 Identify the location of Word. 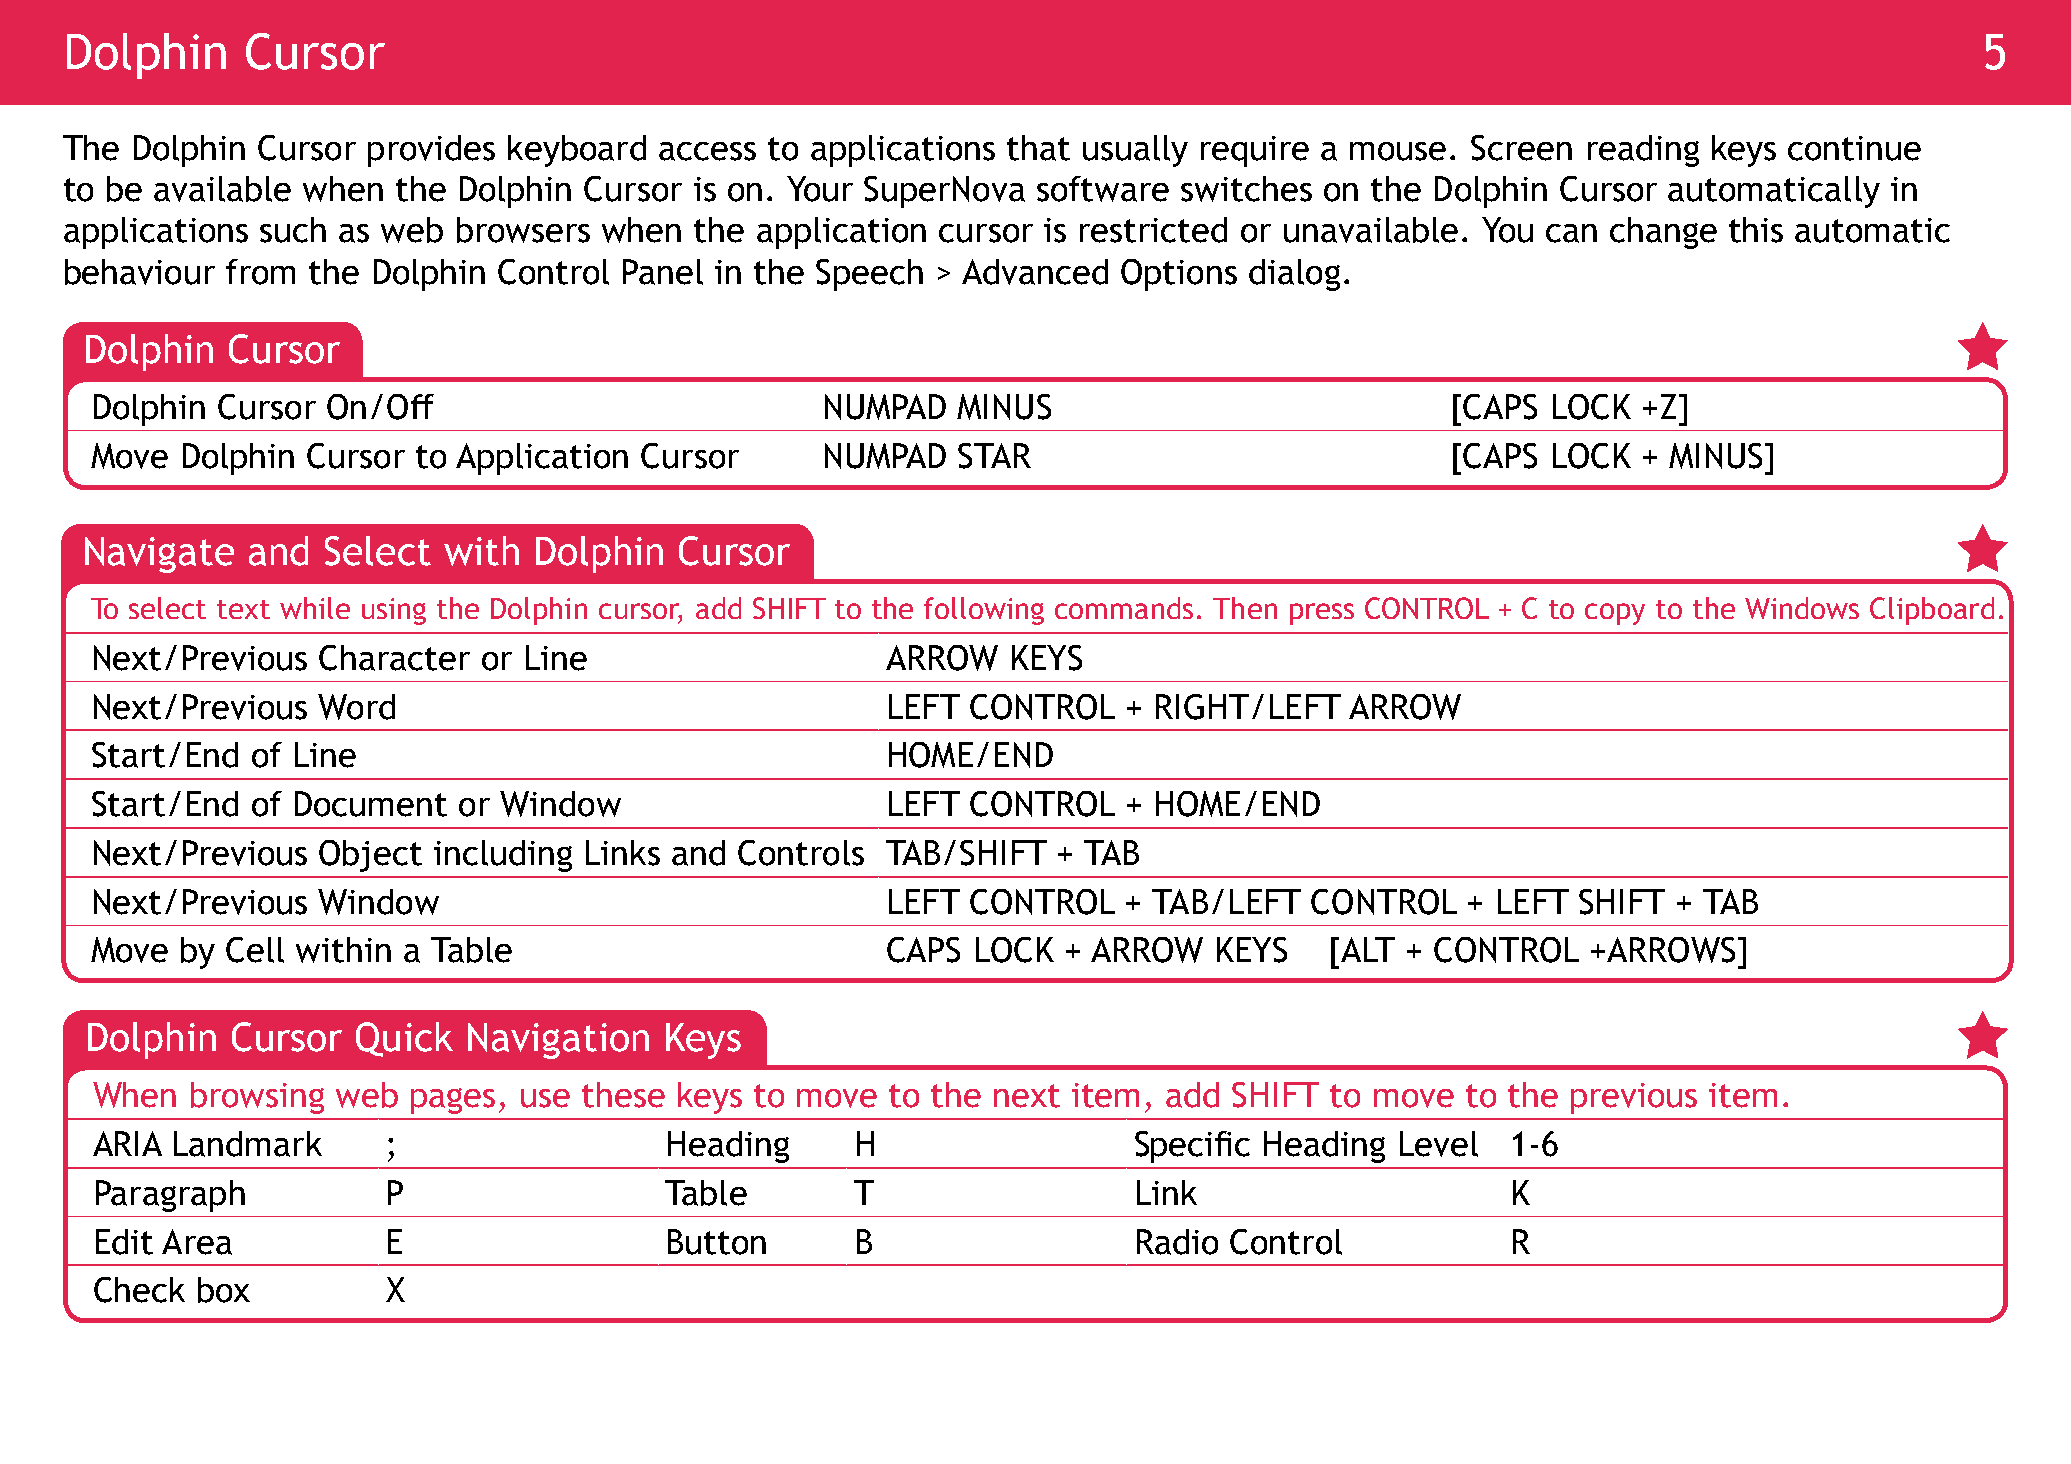
(356, 707).
